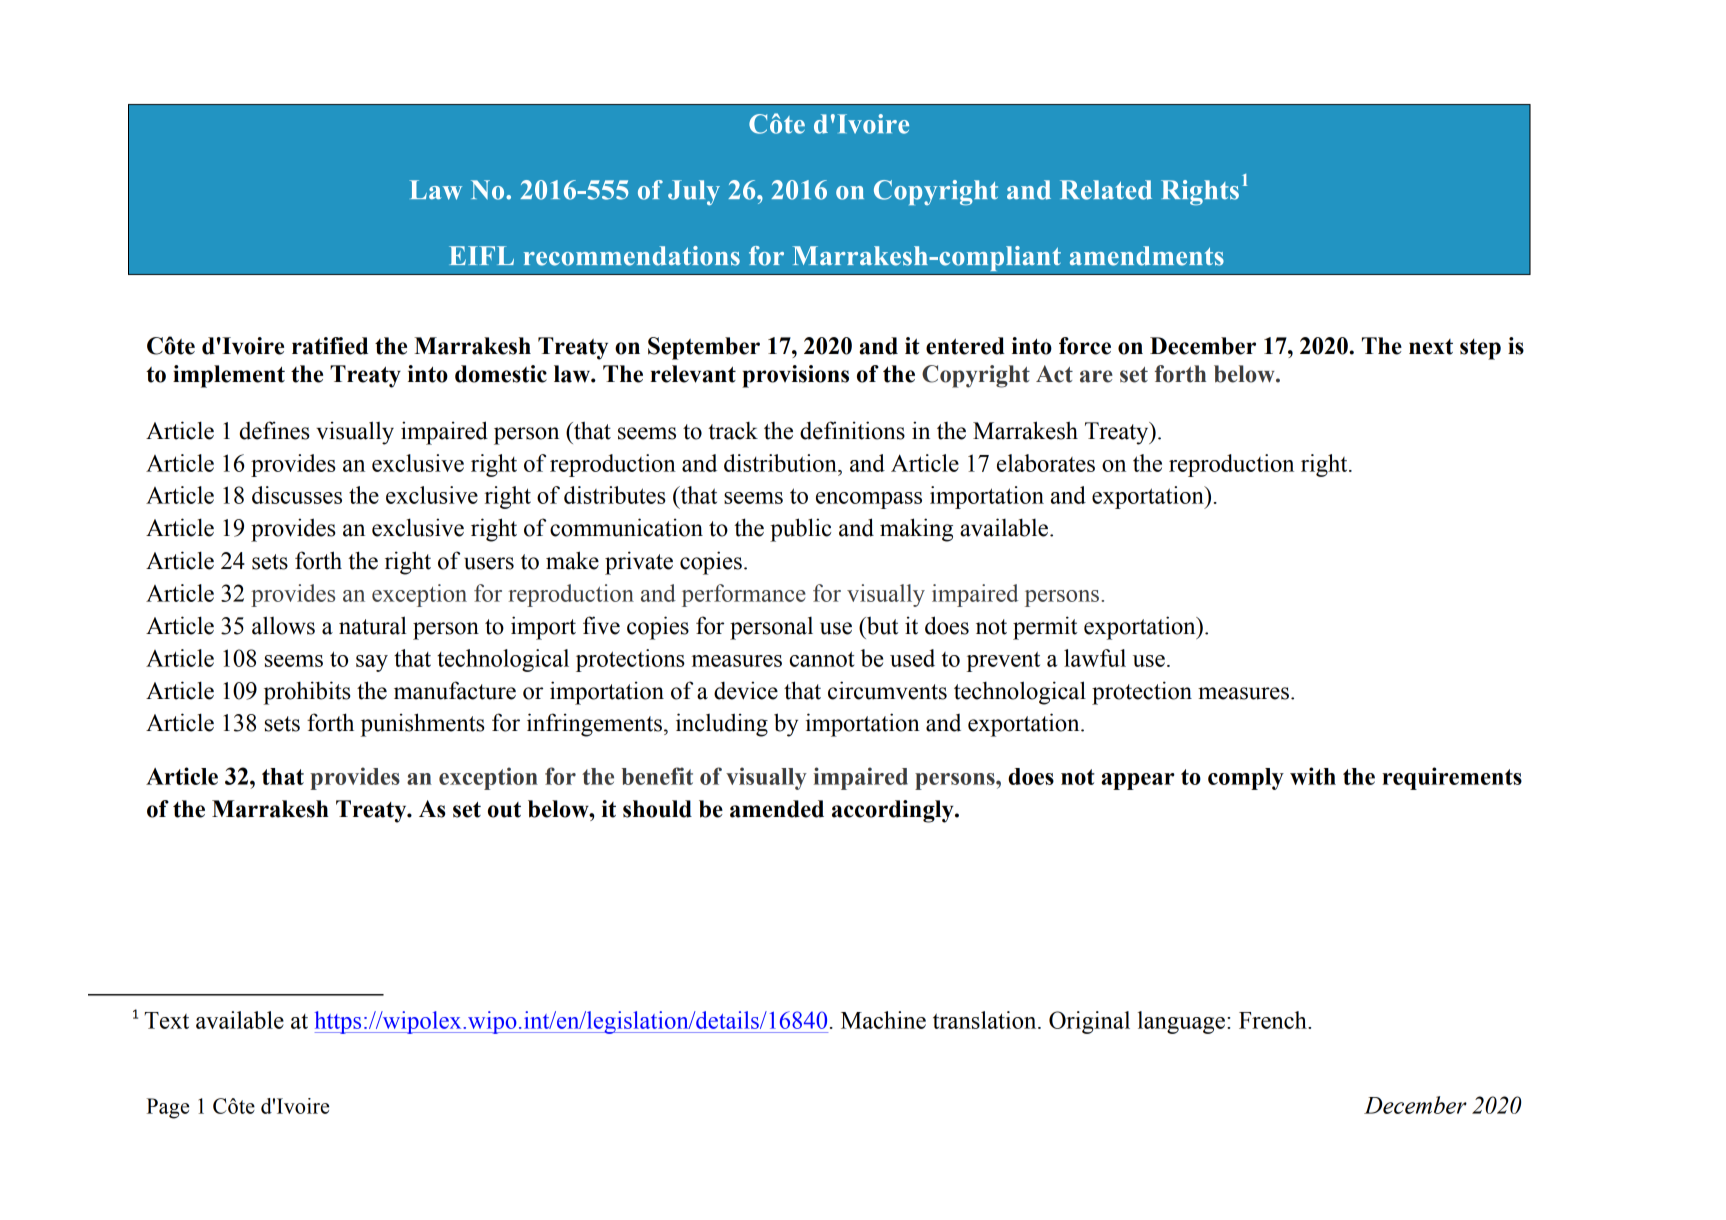  I want to click on punishments, so click(422, 725).
